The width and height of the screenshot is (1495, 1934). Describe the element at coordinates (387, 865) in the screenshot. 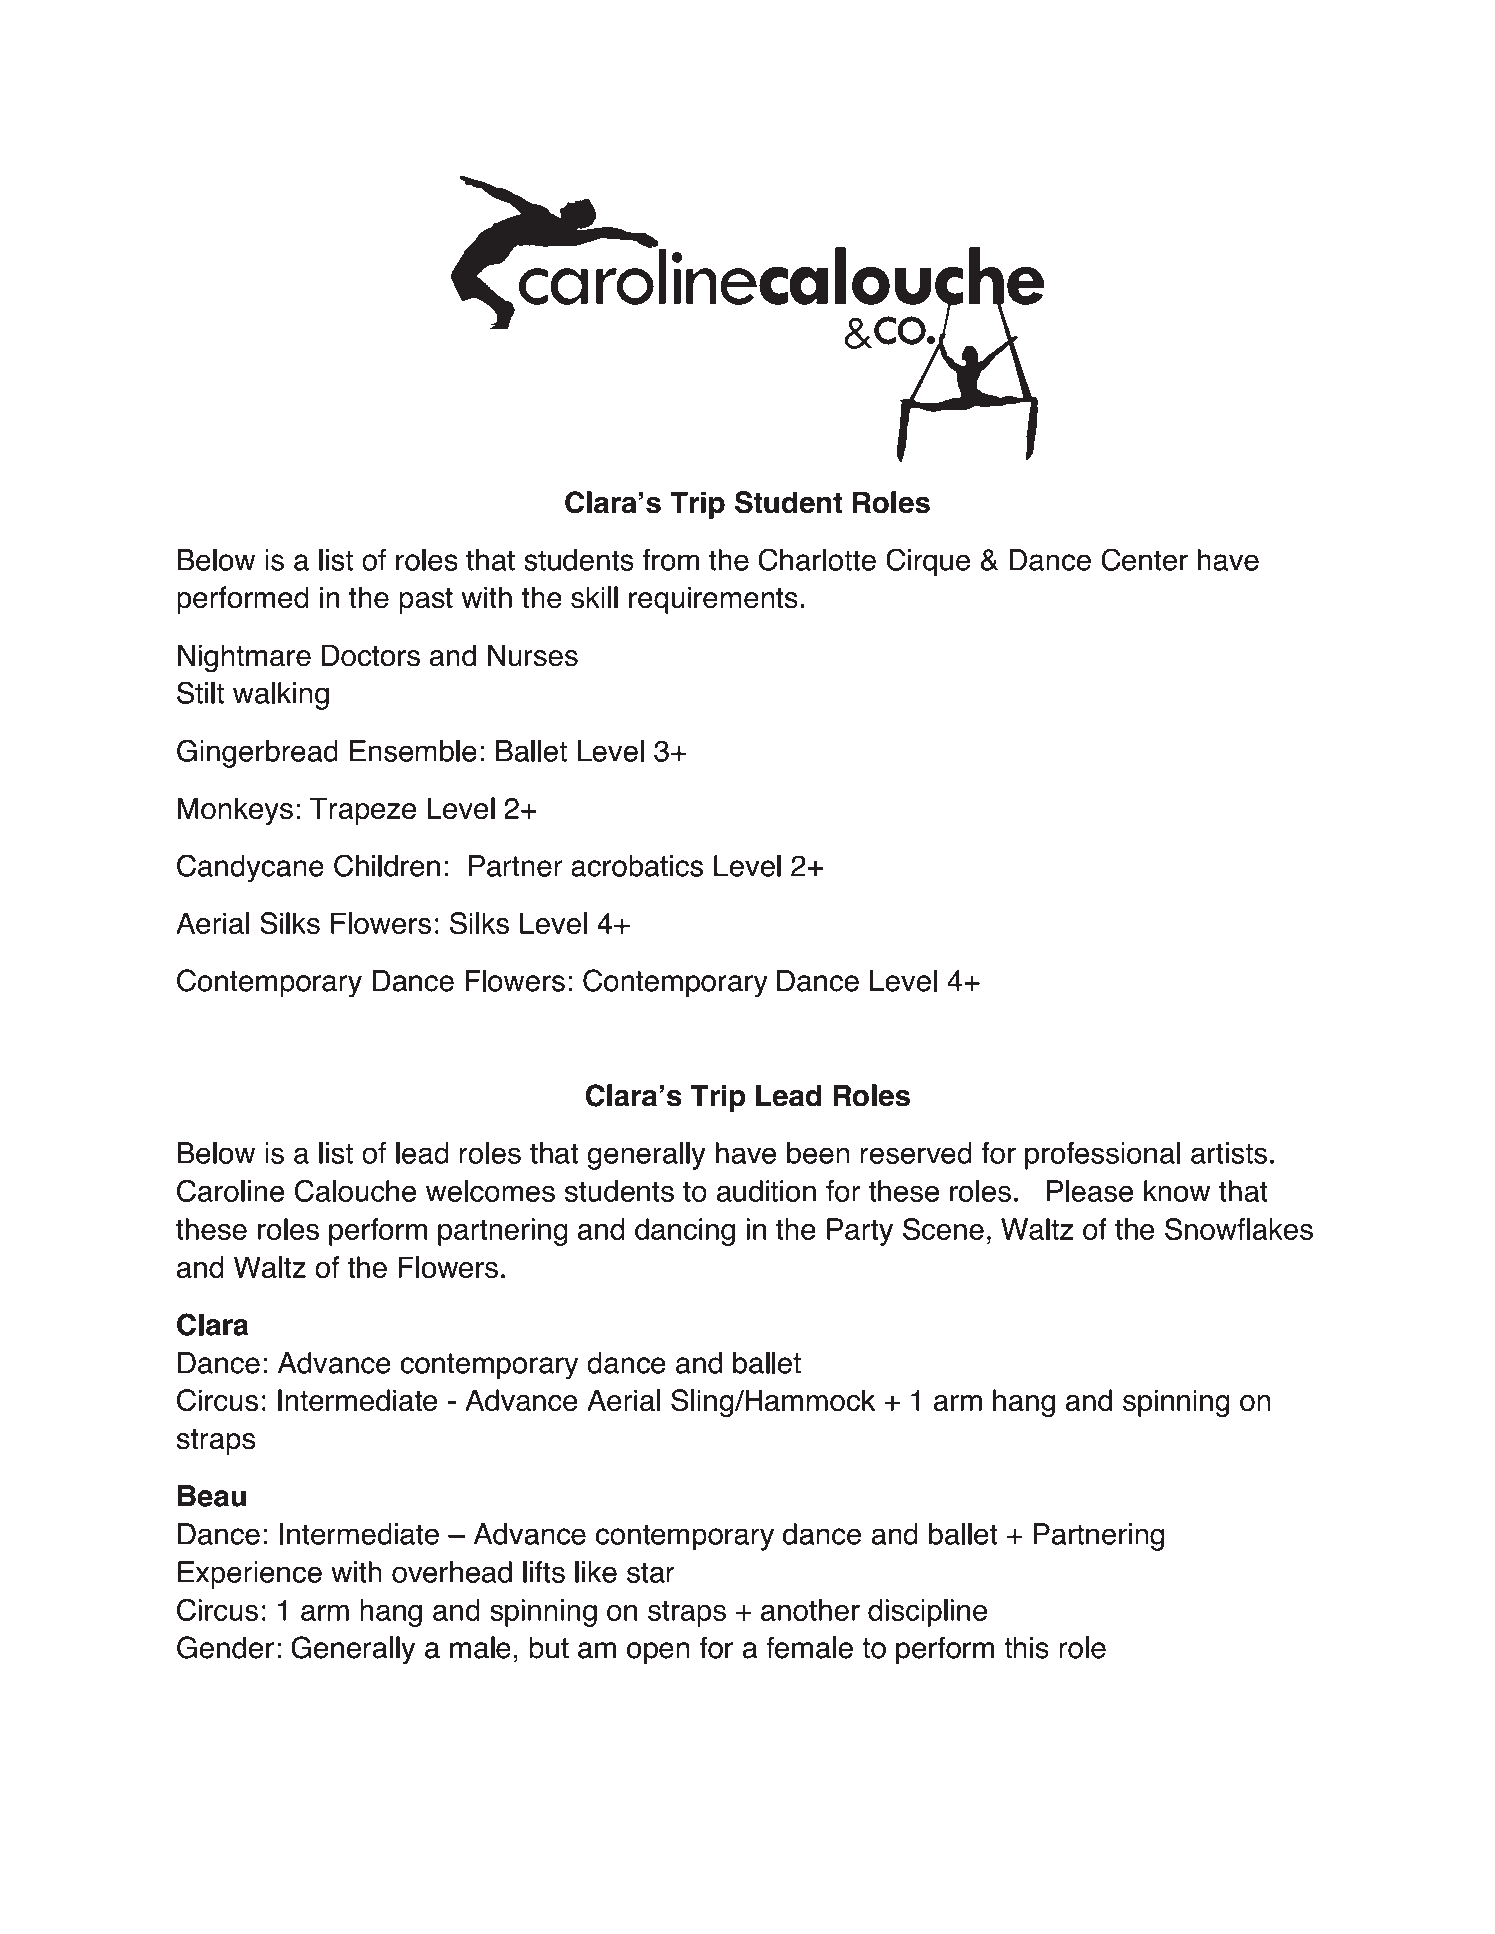

I see `Children` at that location.
